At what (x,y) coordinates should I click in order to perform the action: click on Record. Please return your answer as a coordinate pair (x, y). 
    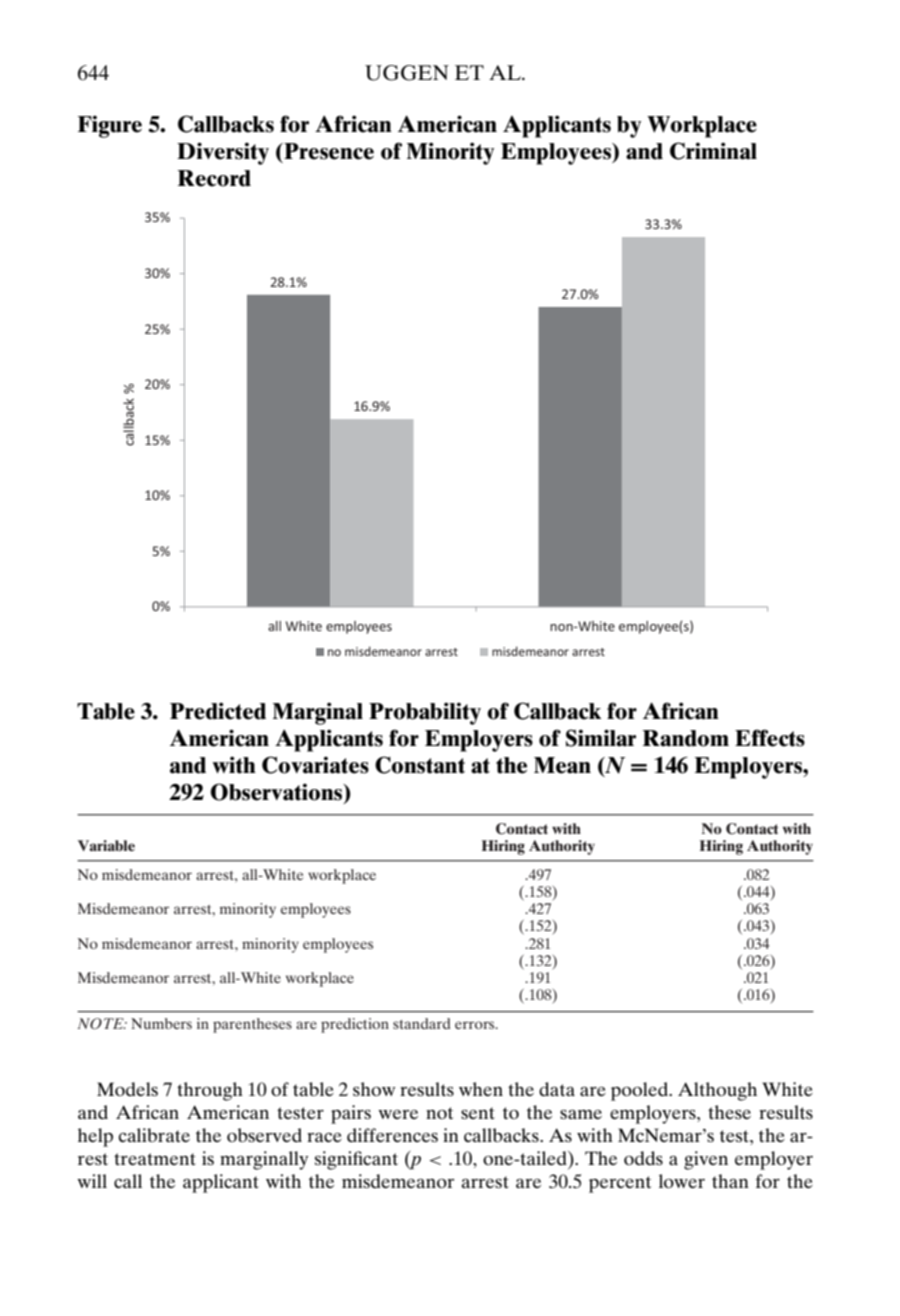
    Looking at the image, I should click on (214, 178).
